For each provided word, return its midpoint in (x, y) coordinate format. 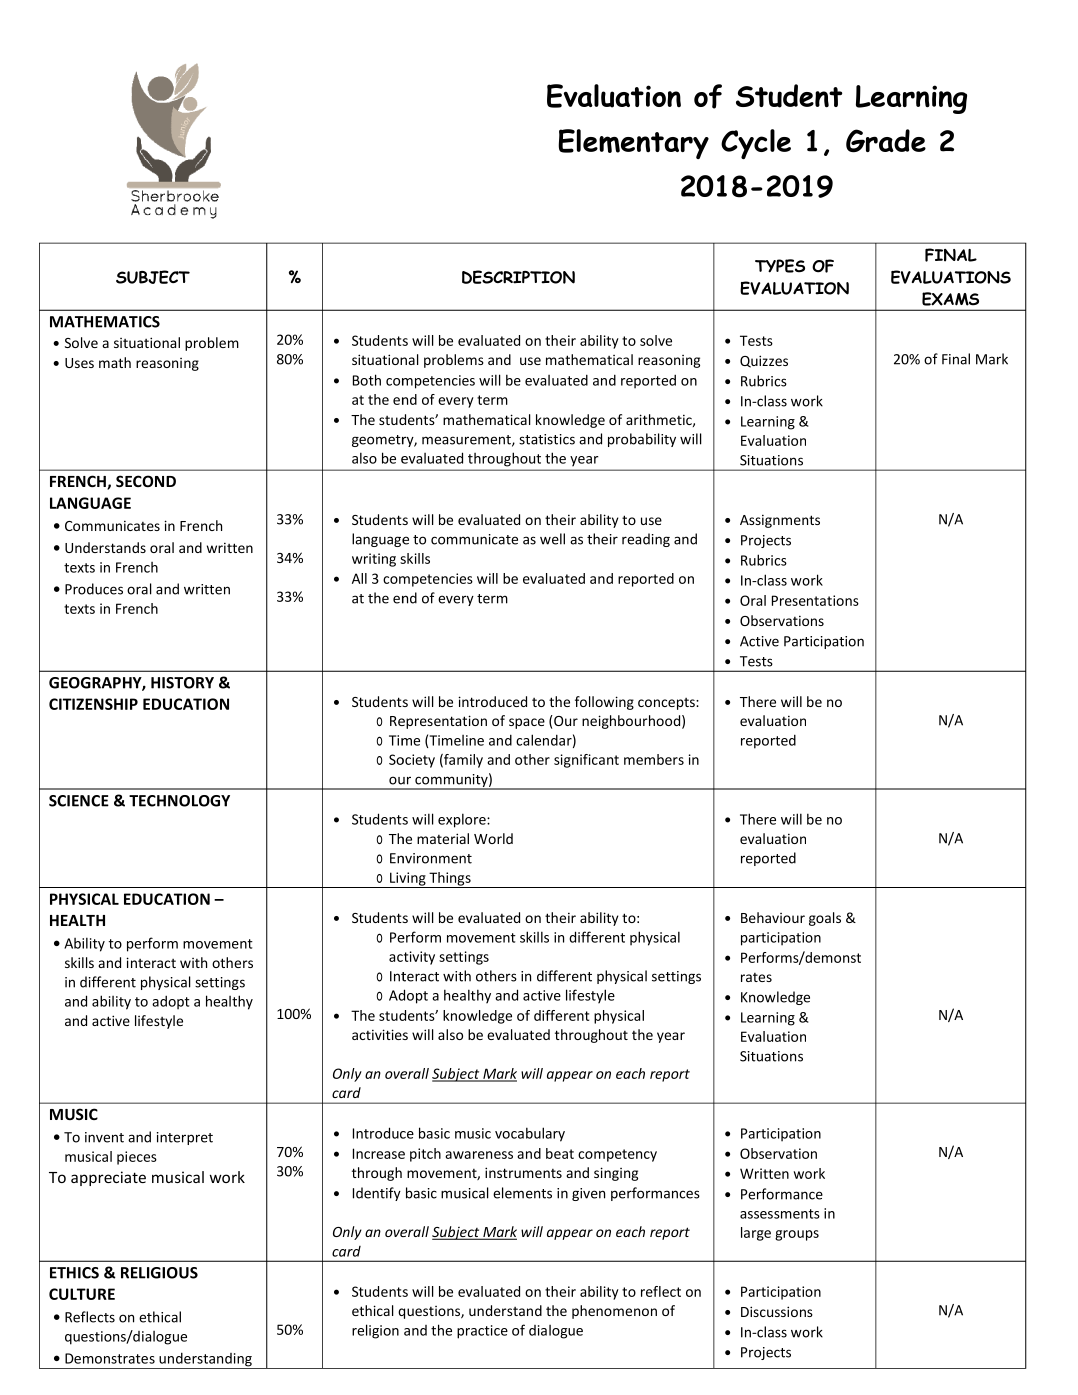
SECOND (146, 481)
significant (586, 761)
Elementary (633, 144)
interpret (185, 1138)
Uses (79, 363)
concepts (667, 704)
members (654, 759)
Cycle (756, 144)
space (527, 723)
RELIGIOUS (159, 1273)
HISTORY (182, 683)
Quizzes (764, 361)
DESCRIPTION (518, 277)
